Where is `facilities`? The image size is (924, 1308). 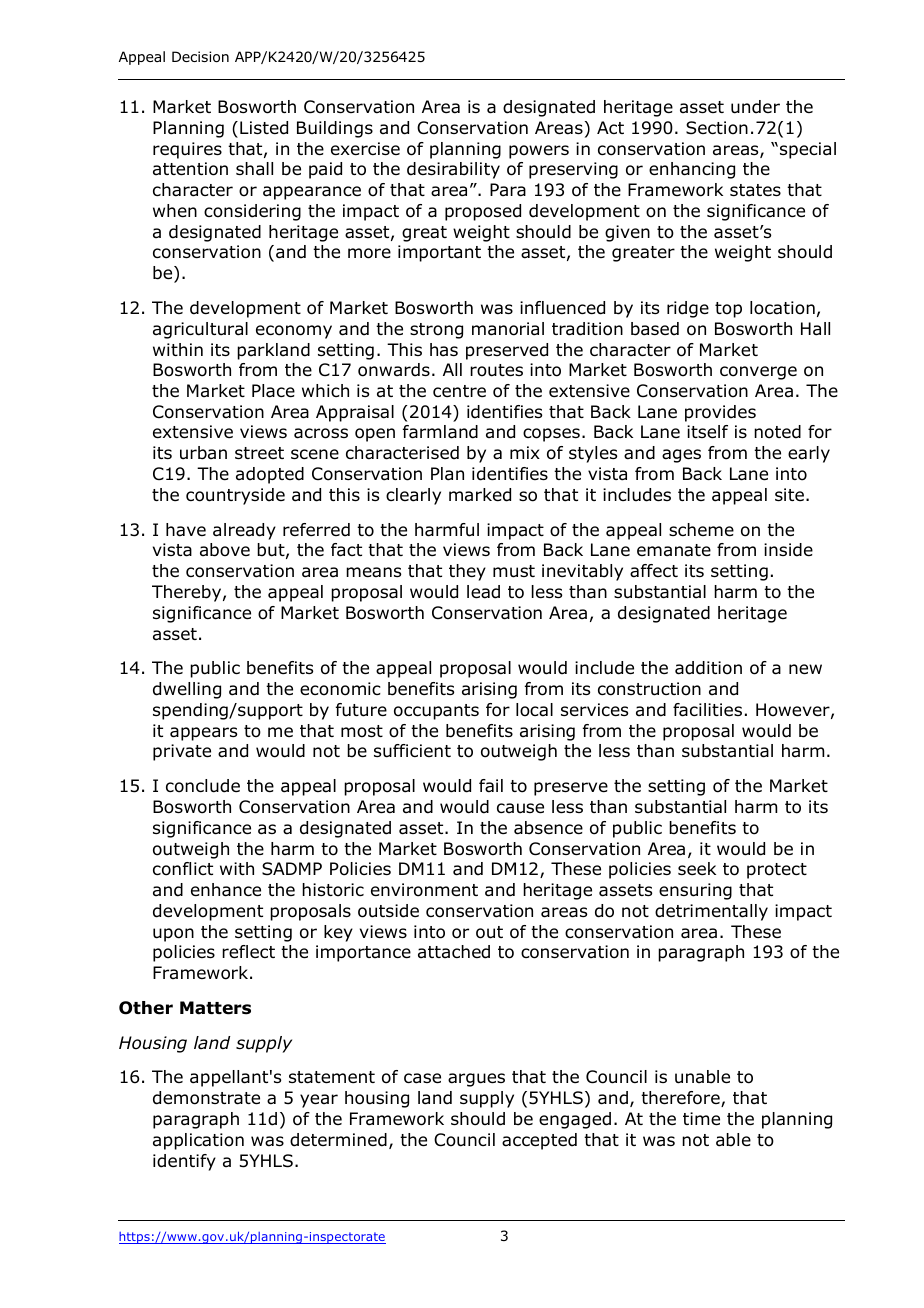 facilities is located at coordinates (707, 710).
